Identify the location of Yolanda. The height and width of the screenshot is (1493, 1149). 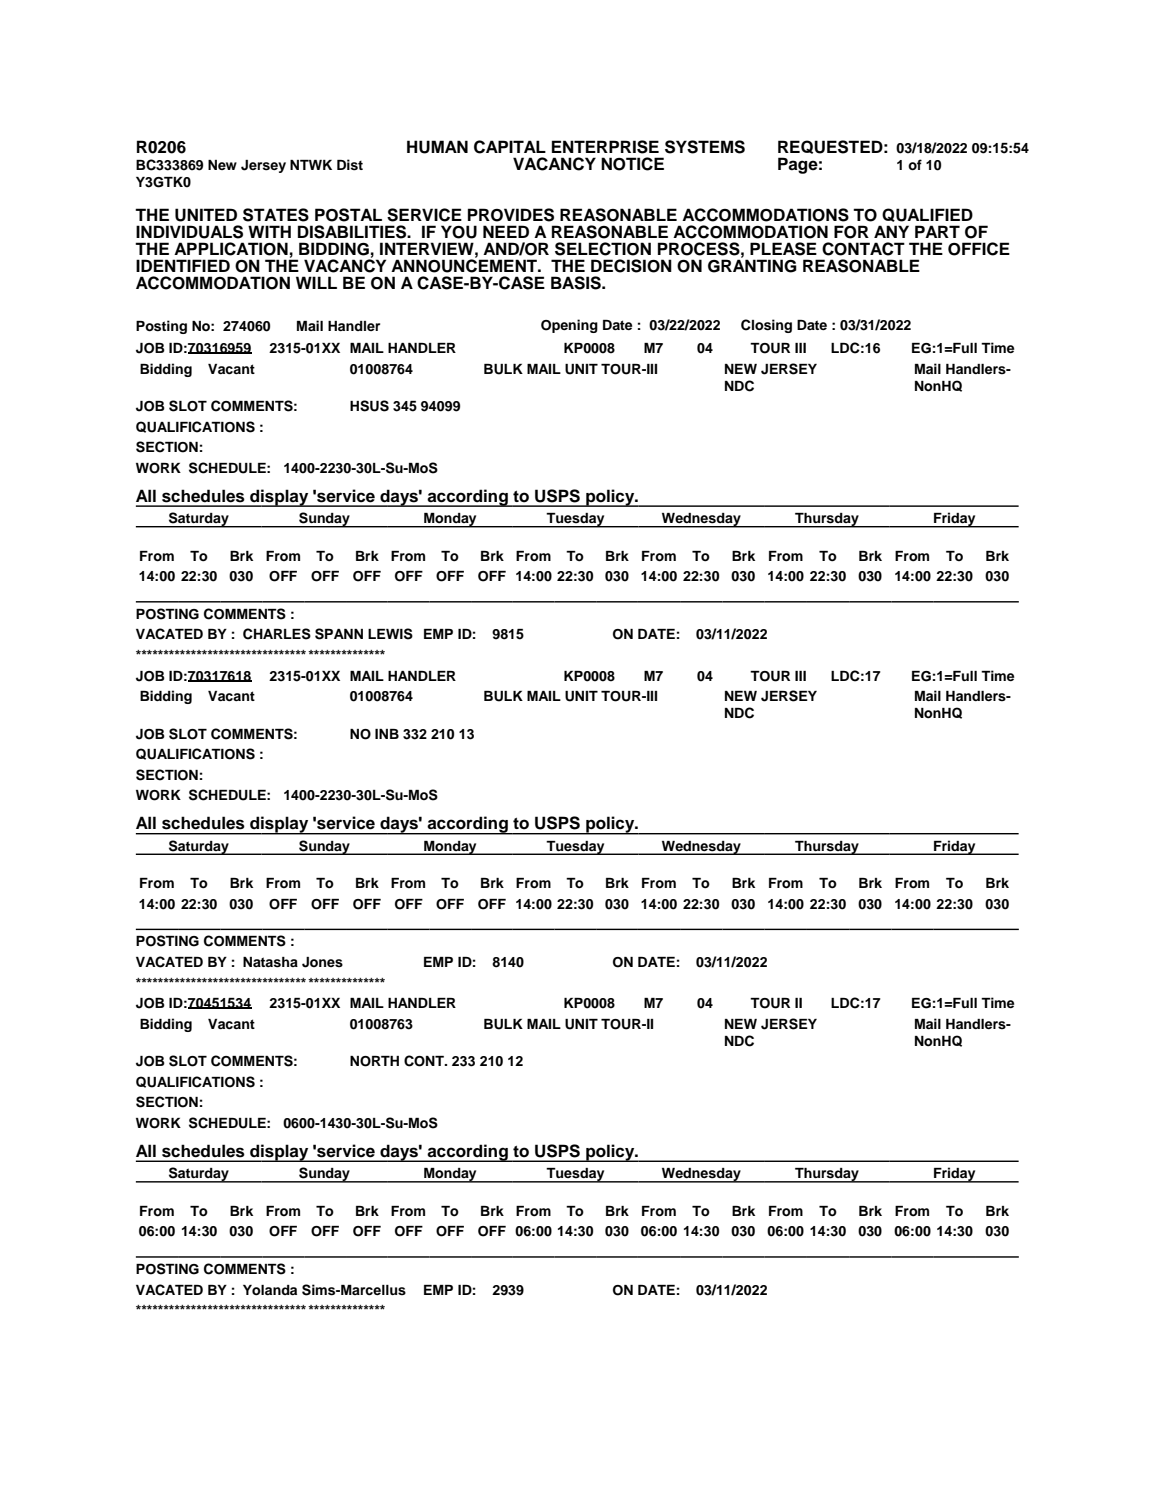
(270, 1290).
